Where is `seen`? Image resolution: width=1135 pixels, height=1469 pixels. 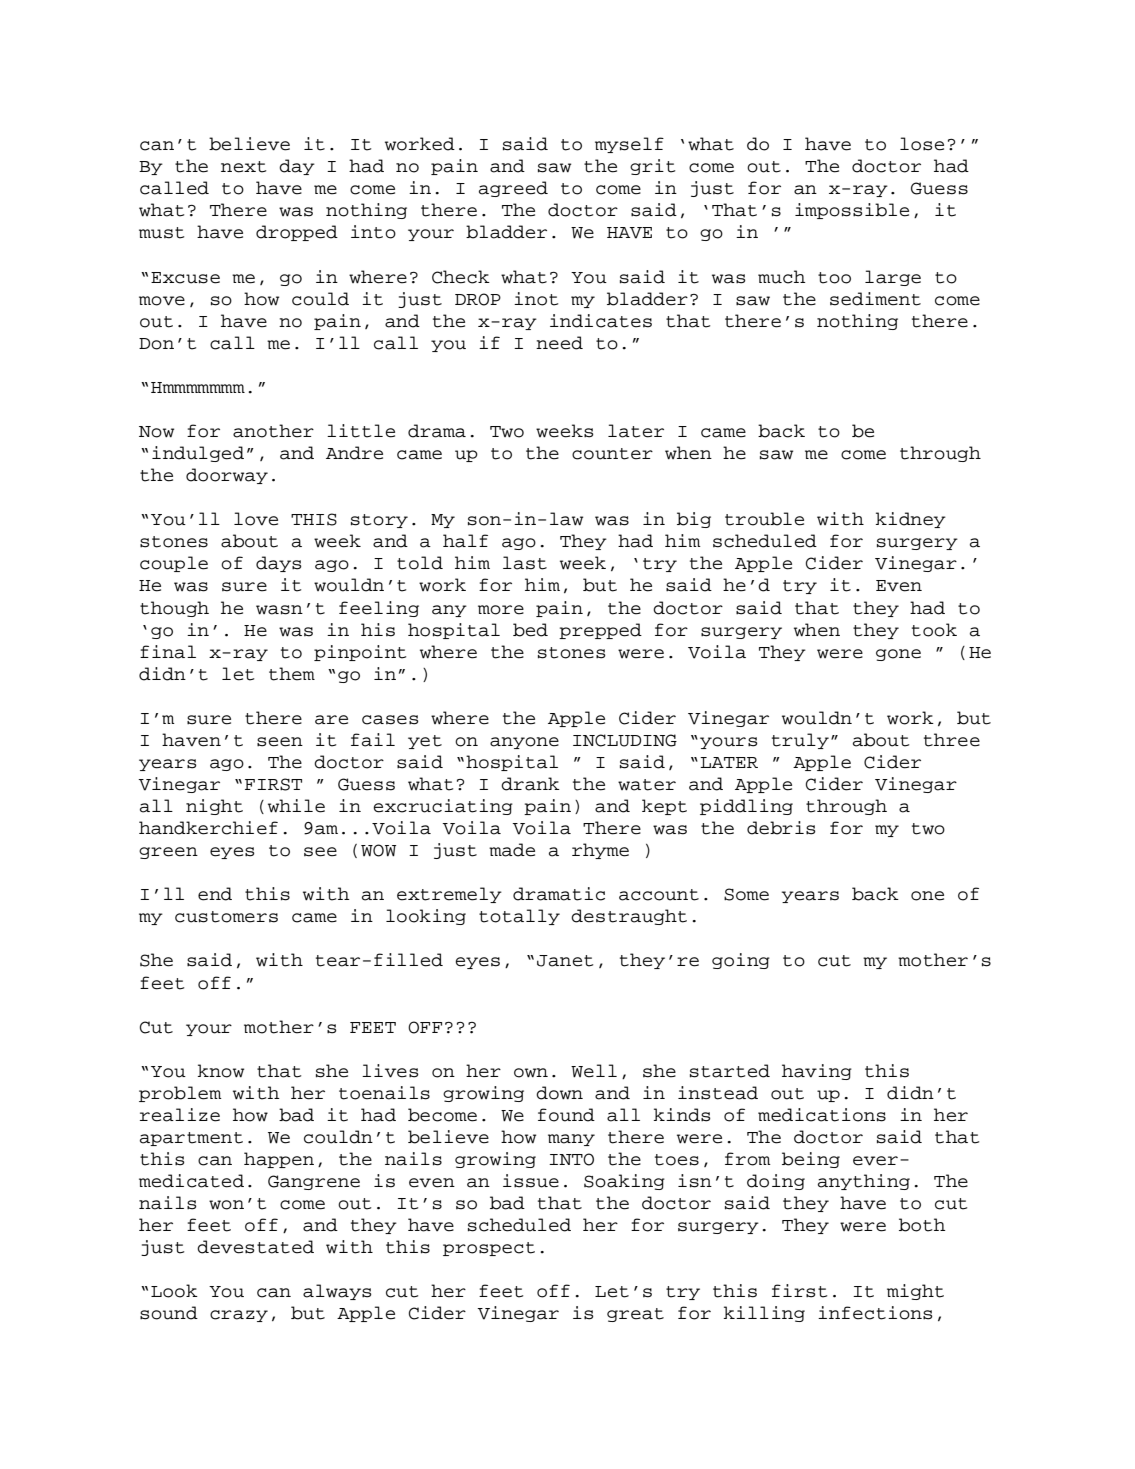
seen is located at coordinates (280, 742).
